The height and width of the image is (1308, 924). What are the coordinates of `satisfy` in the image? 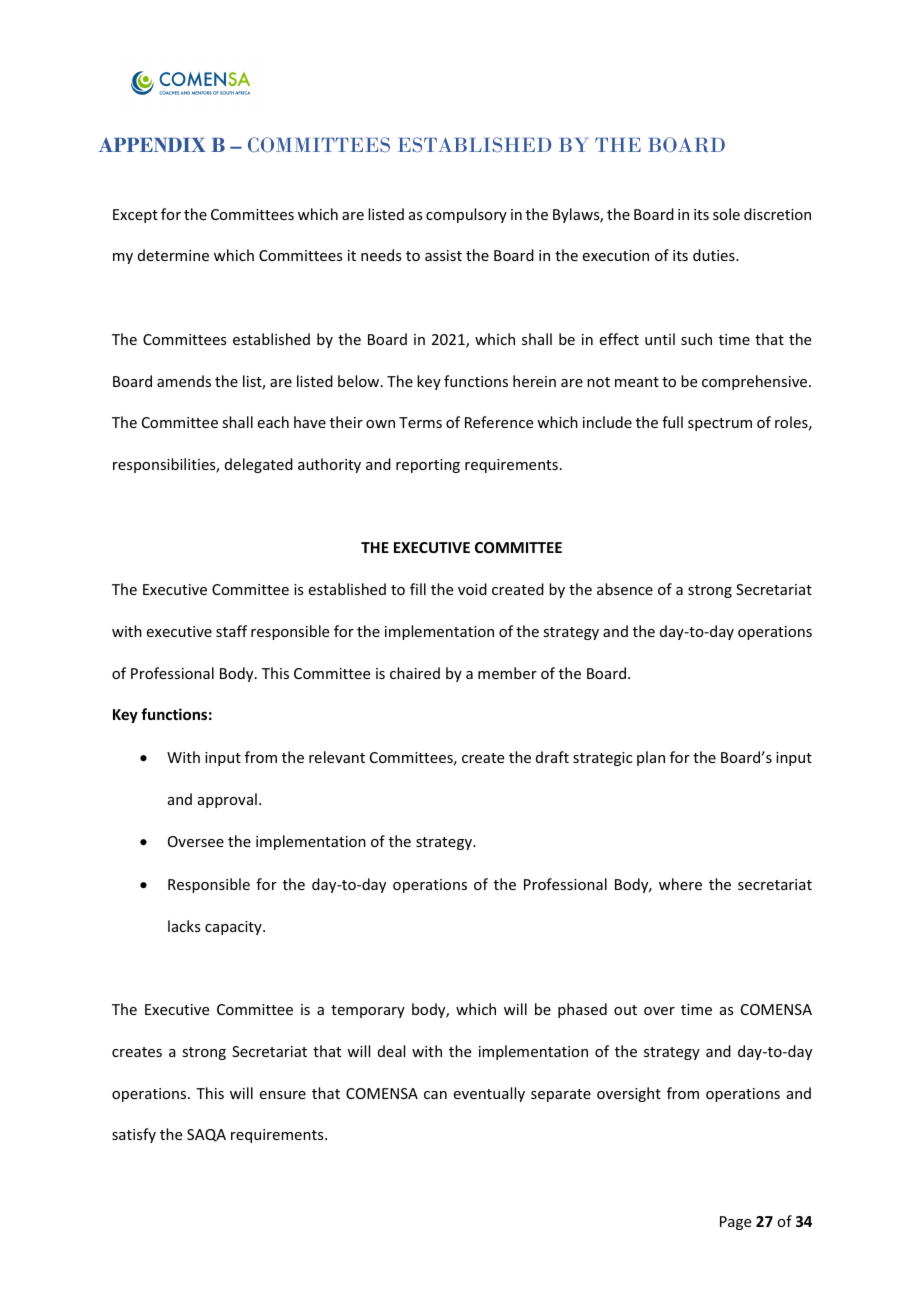 It's located at (134, 1135).
